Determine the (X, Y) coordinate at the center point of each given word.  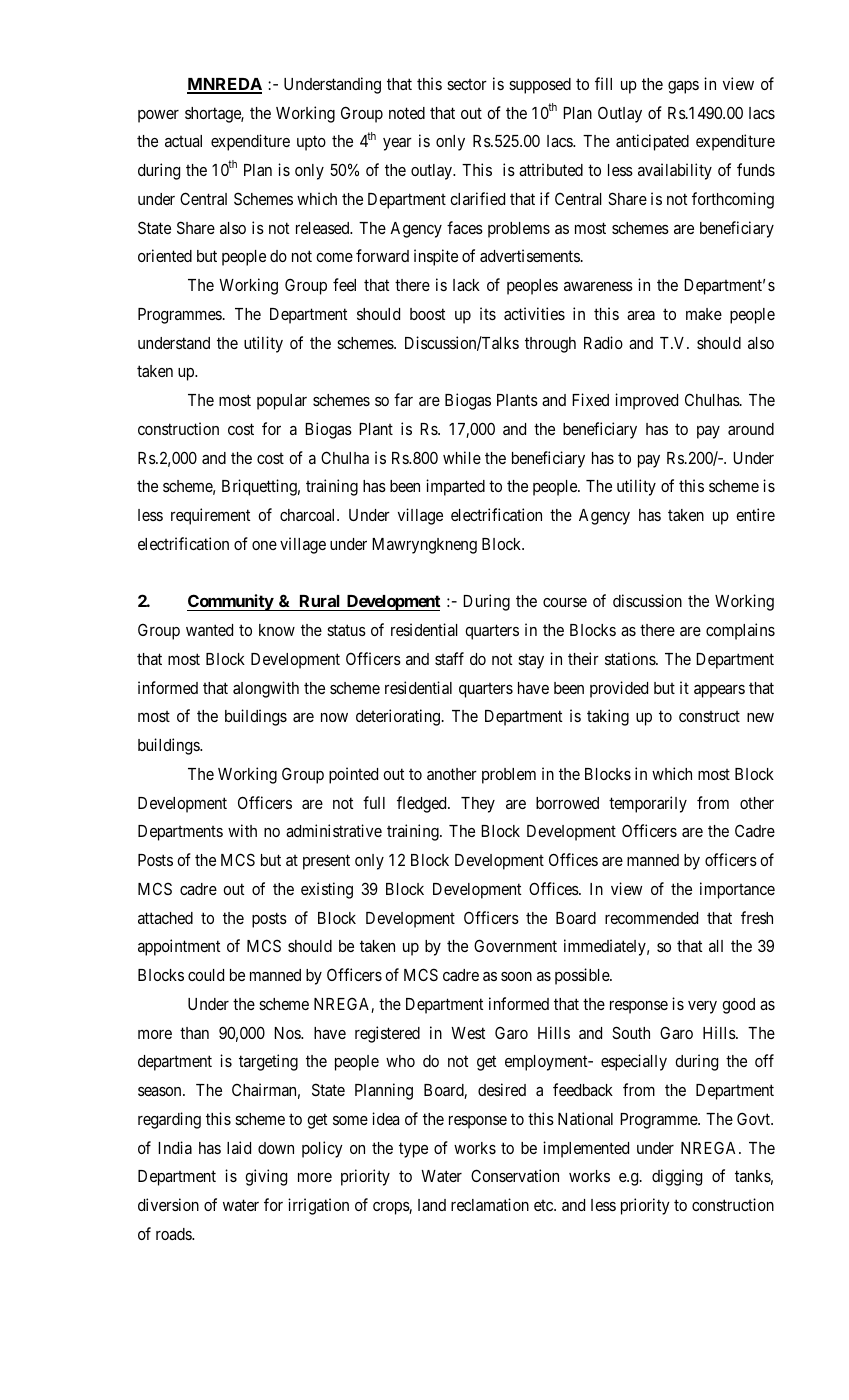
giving (266, 1177)
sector (467, 84)
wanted (209, 630)
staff (449, 658)
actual (183, 141)
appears (719, 691)
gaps (683, 87)
